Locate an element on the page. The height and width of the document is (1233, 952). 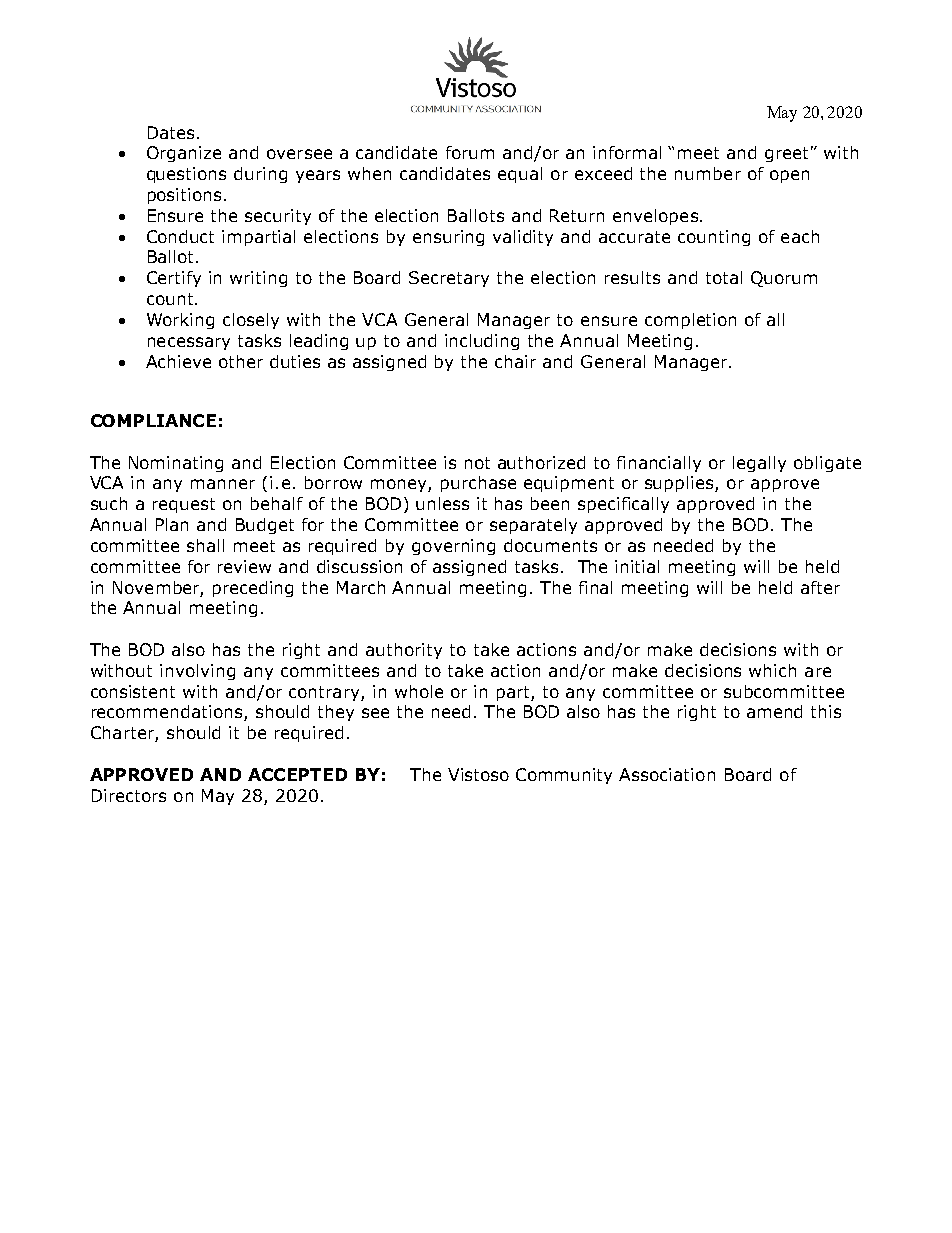
which is located at coordinates (772, 670).
